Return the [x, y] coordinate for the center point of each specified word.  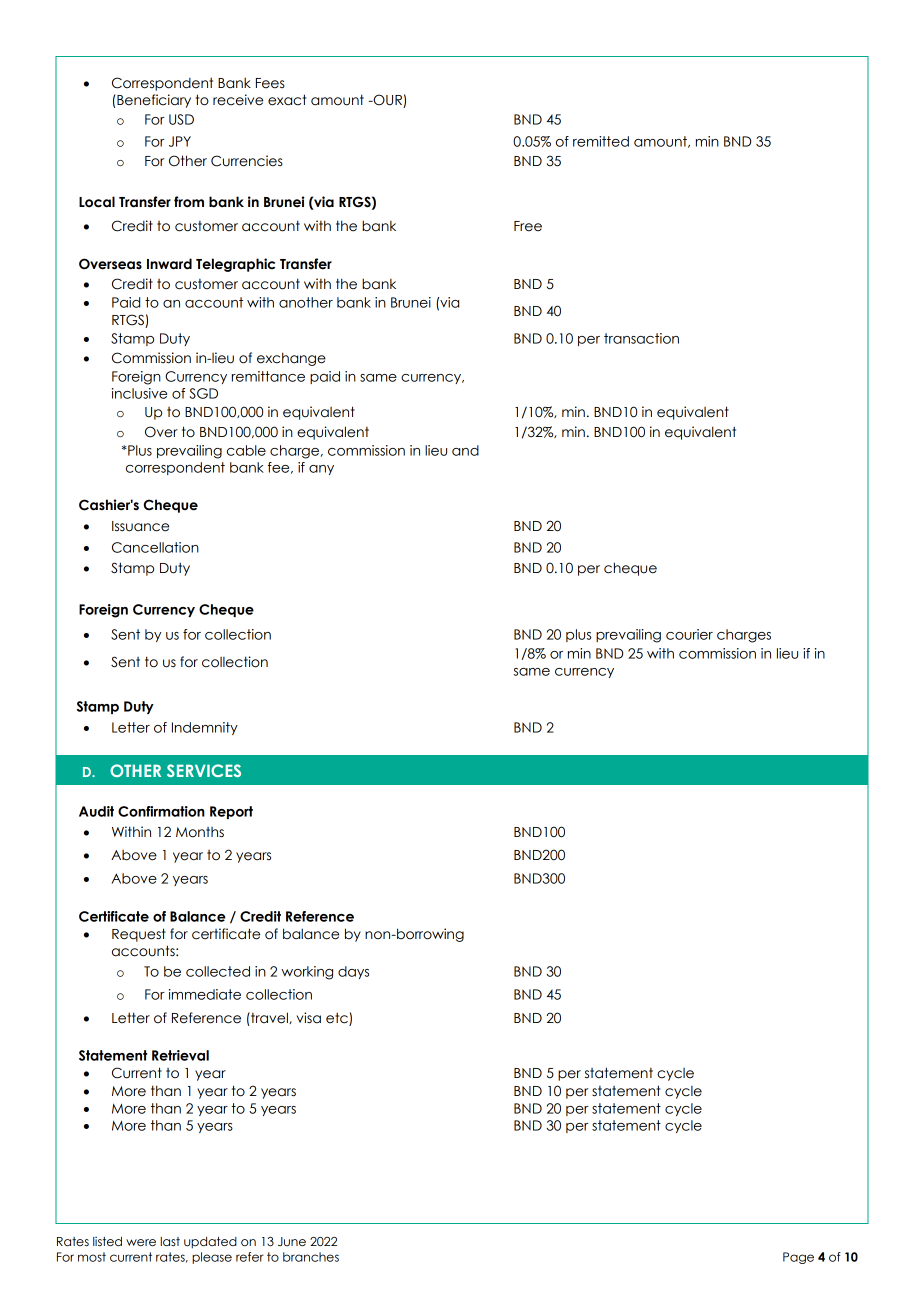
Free [528, 226]
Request [139, 935]
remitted [601, 141]
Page [798, 1258]
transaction [641, 338]
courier [689, 634]
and [465, 450]
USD [181, 119]
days [353, 972]
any [321, 470]
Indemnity [205, 728]
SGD [203, 393]
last [170, 1241]
